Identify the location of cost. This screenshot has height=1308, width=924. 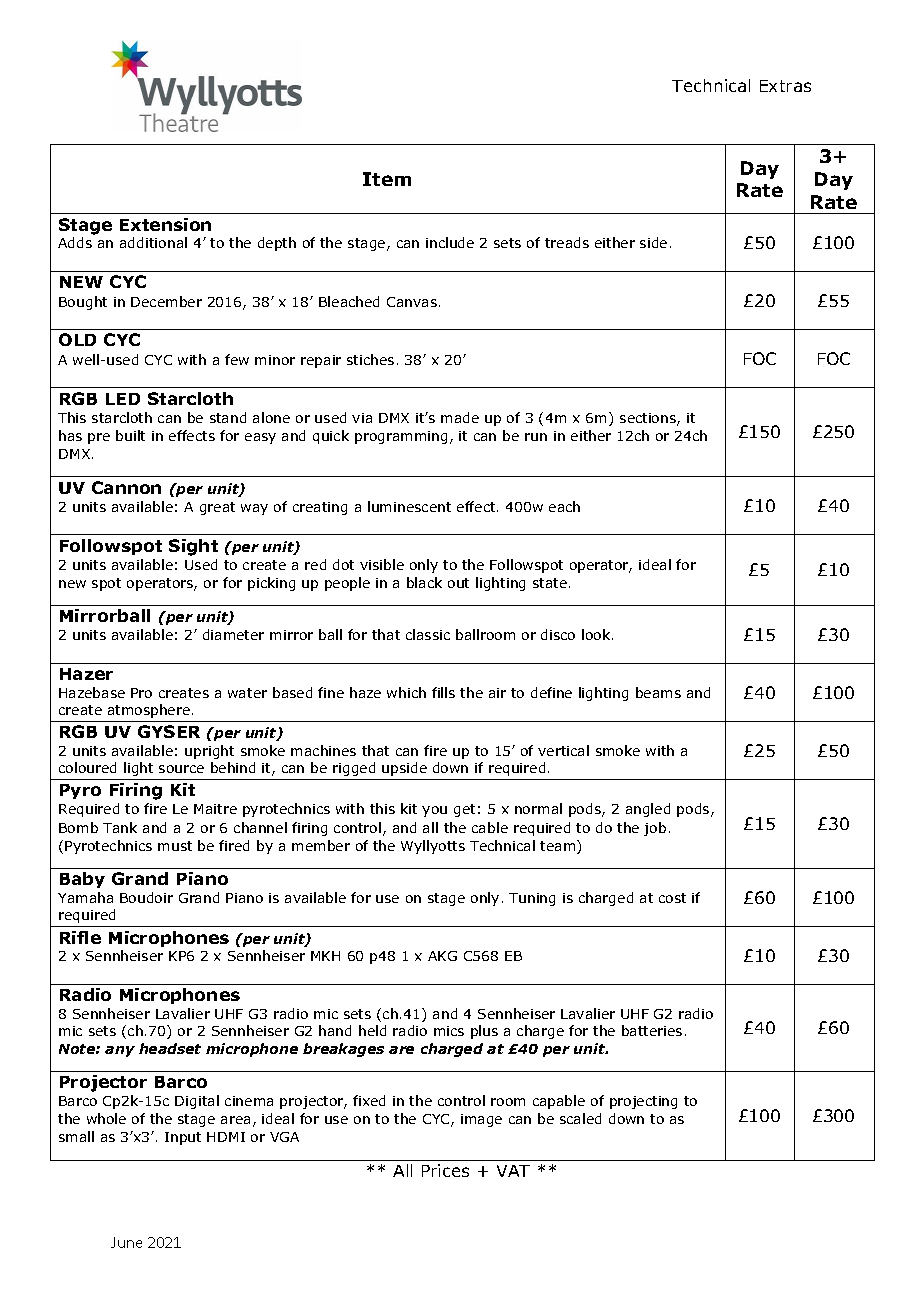
(672, 898).
